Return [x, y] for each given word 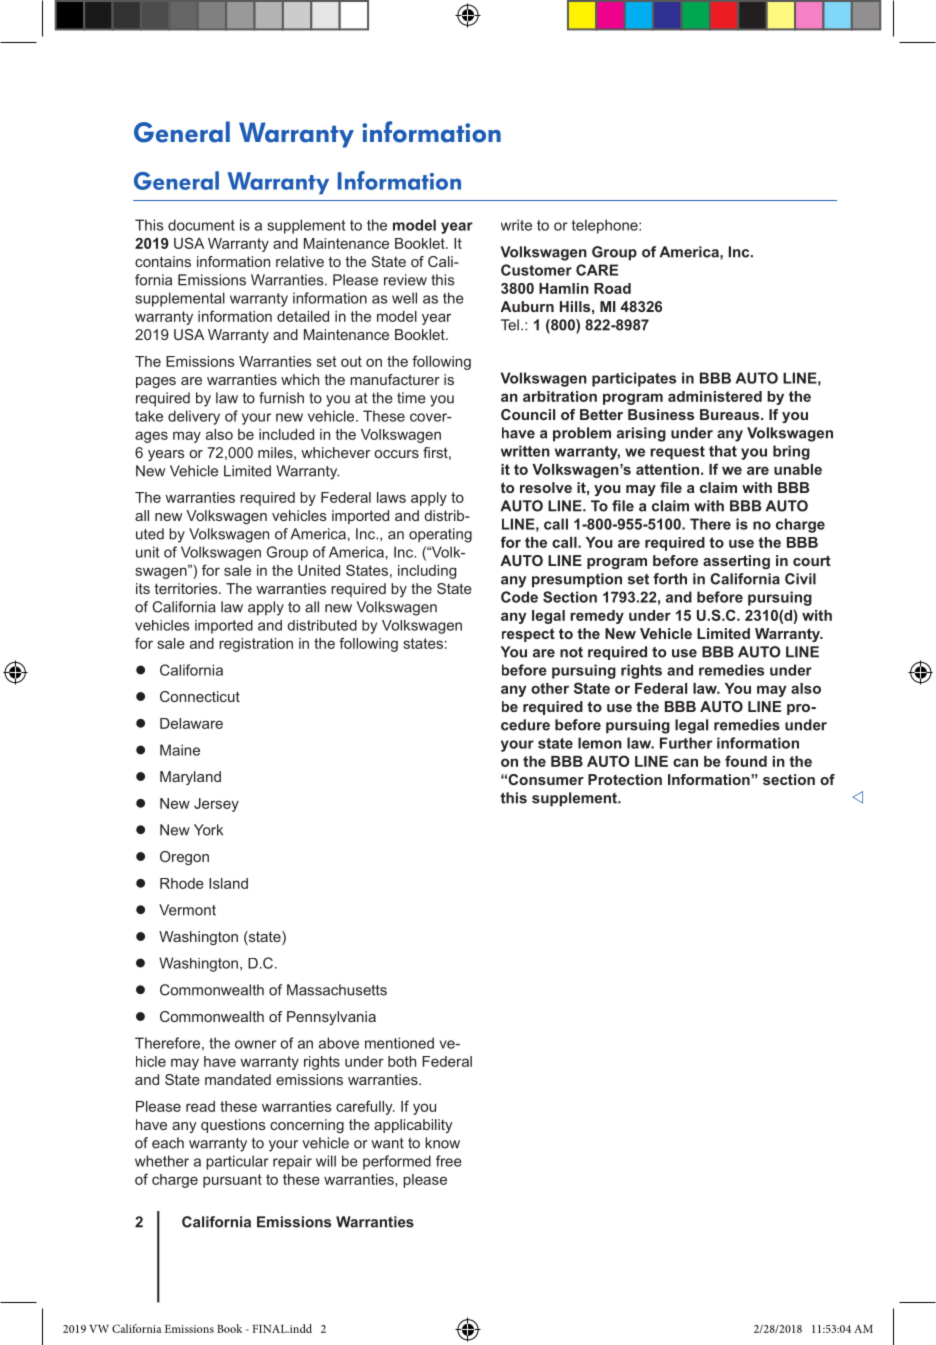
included [286, 434]
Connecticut [200, 696]
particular [237, 1162]
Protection [625, 779]
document [201, 225]
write [516, 225]
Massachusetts [337, 990]
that [723, 451]
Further [686, 743]
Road [612, 288]
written [525, 451]
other [550, 688]
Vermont [187, 910]
